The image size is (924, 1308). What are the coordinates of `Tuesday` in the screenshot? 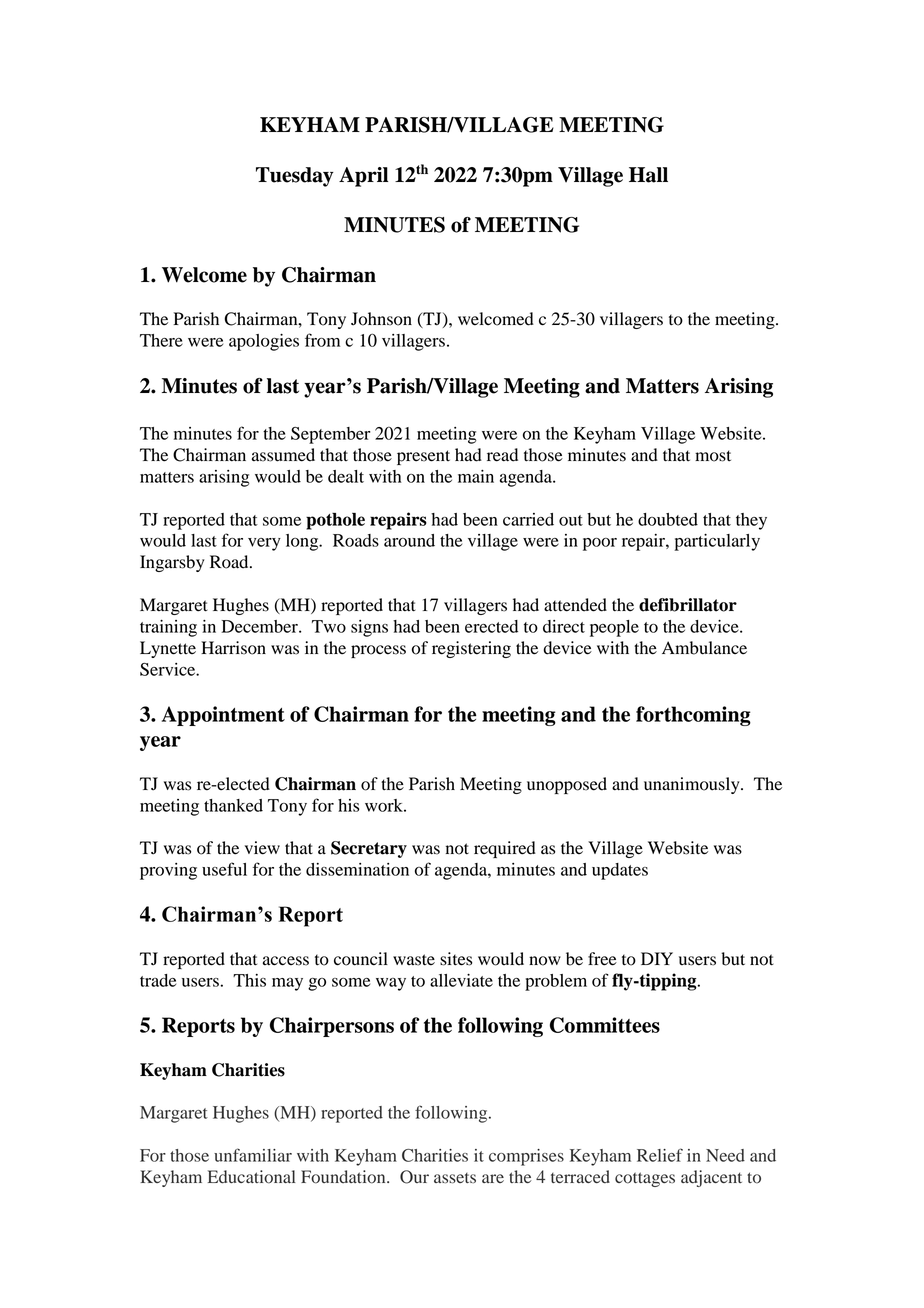 It's located at (295, 177).
